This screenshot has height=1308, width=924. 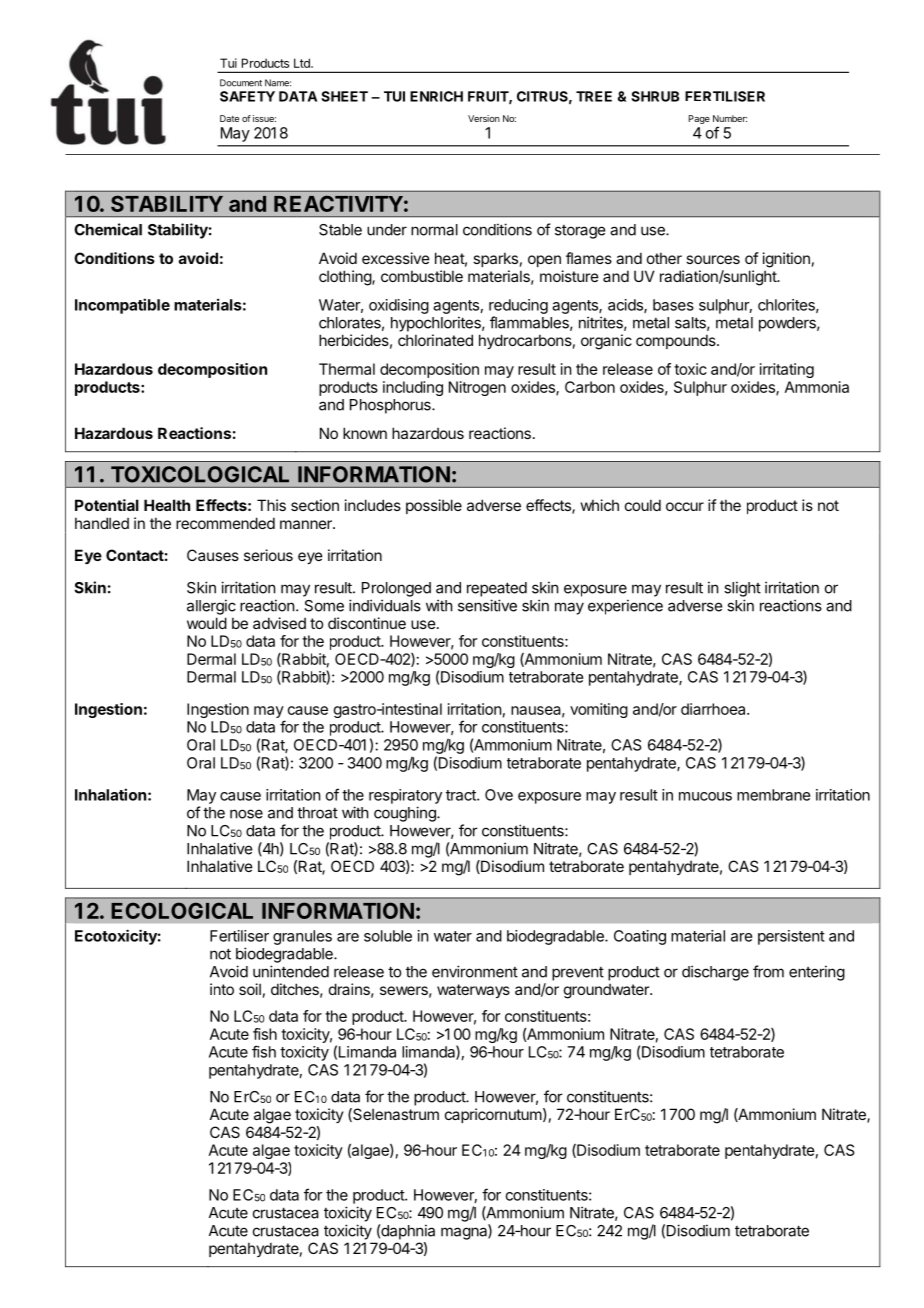 What do you see at coordinates (673, 305) in the screenshot?
I see `bases` at bounding box center [673, 305].
